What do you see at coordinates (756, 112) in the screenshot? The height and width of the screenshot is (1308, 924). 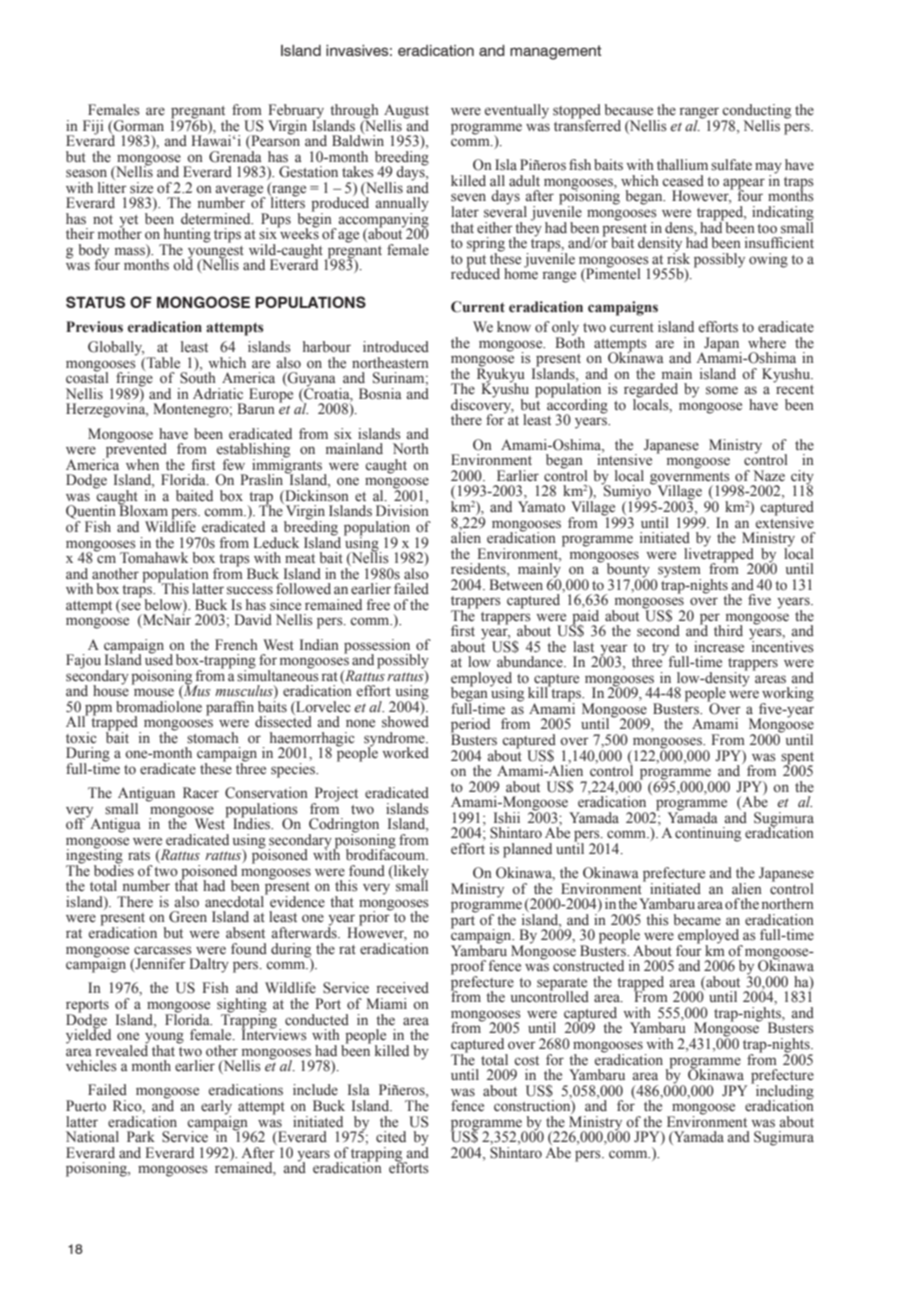 I see `conducting` at bounding box center [756, 112].
